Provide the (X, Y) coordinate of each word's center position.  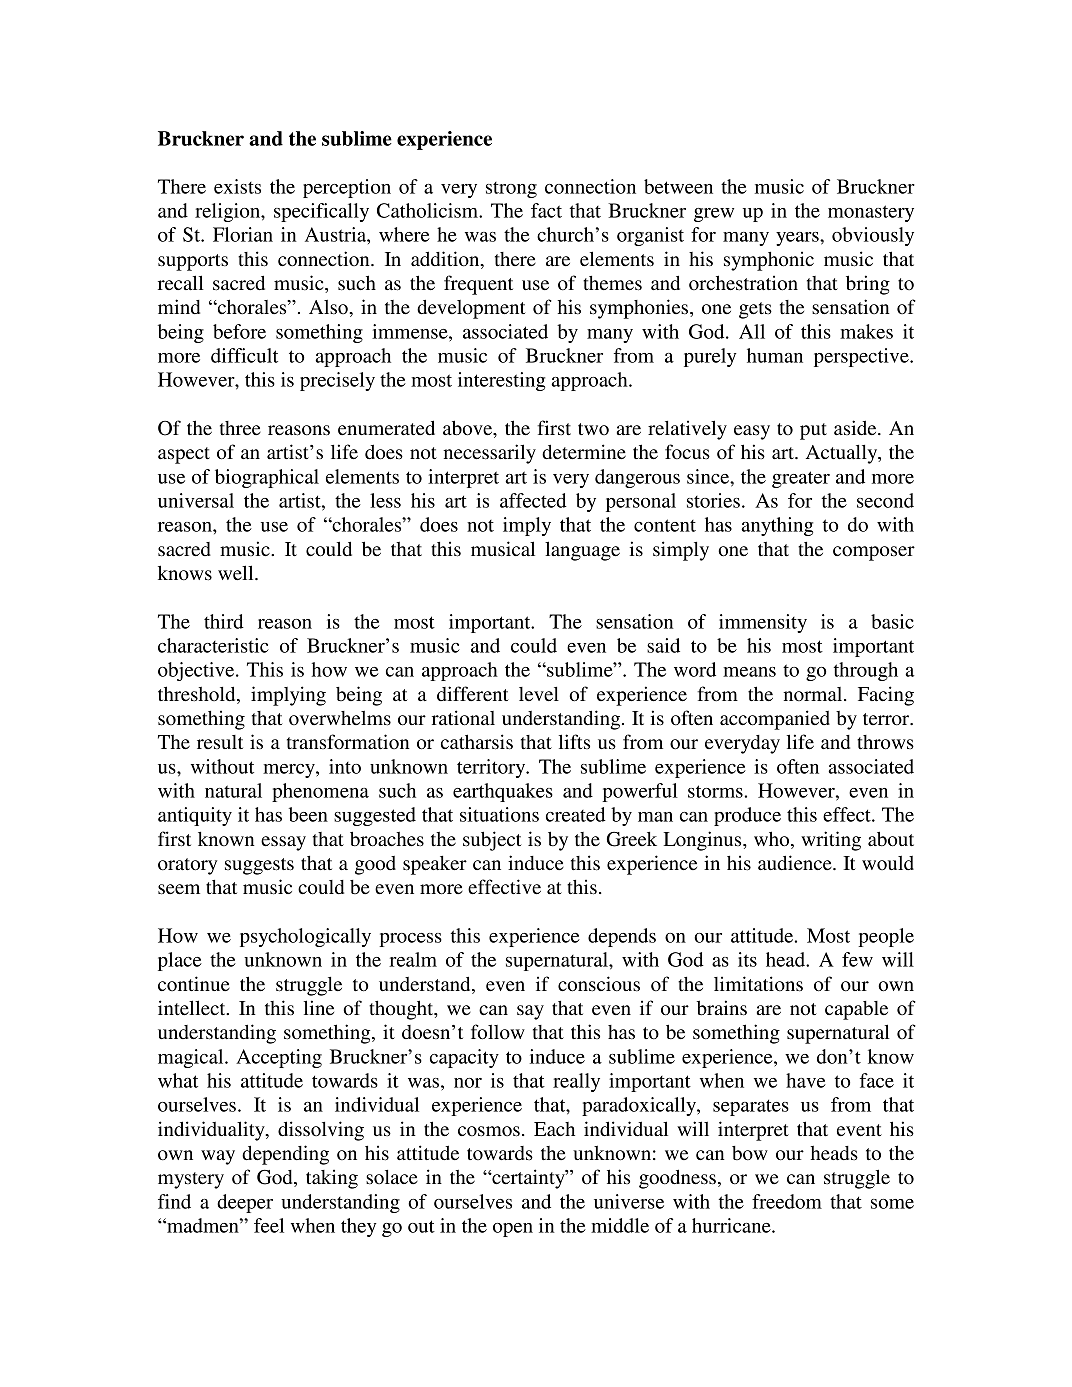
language (582, 551)
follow (498, 1032)
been (308, 814)
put (813, 431)
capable (856, 1010)
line (319, 1007)
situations (499, 814)
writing (831, 841)
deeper (245, 1203)
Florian (243, 234)
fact (546, 210)
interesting (501, 381)
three (240, 428)
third (224, 621)
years (798, 239)
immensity (763, 623)
